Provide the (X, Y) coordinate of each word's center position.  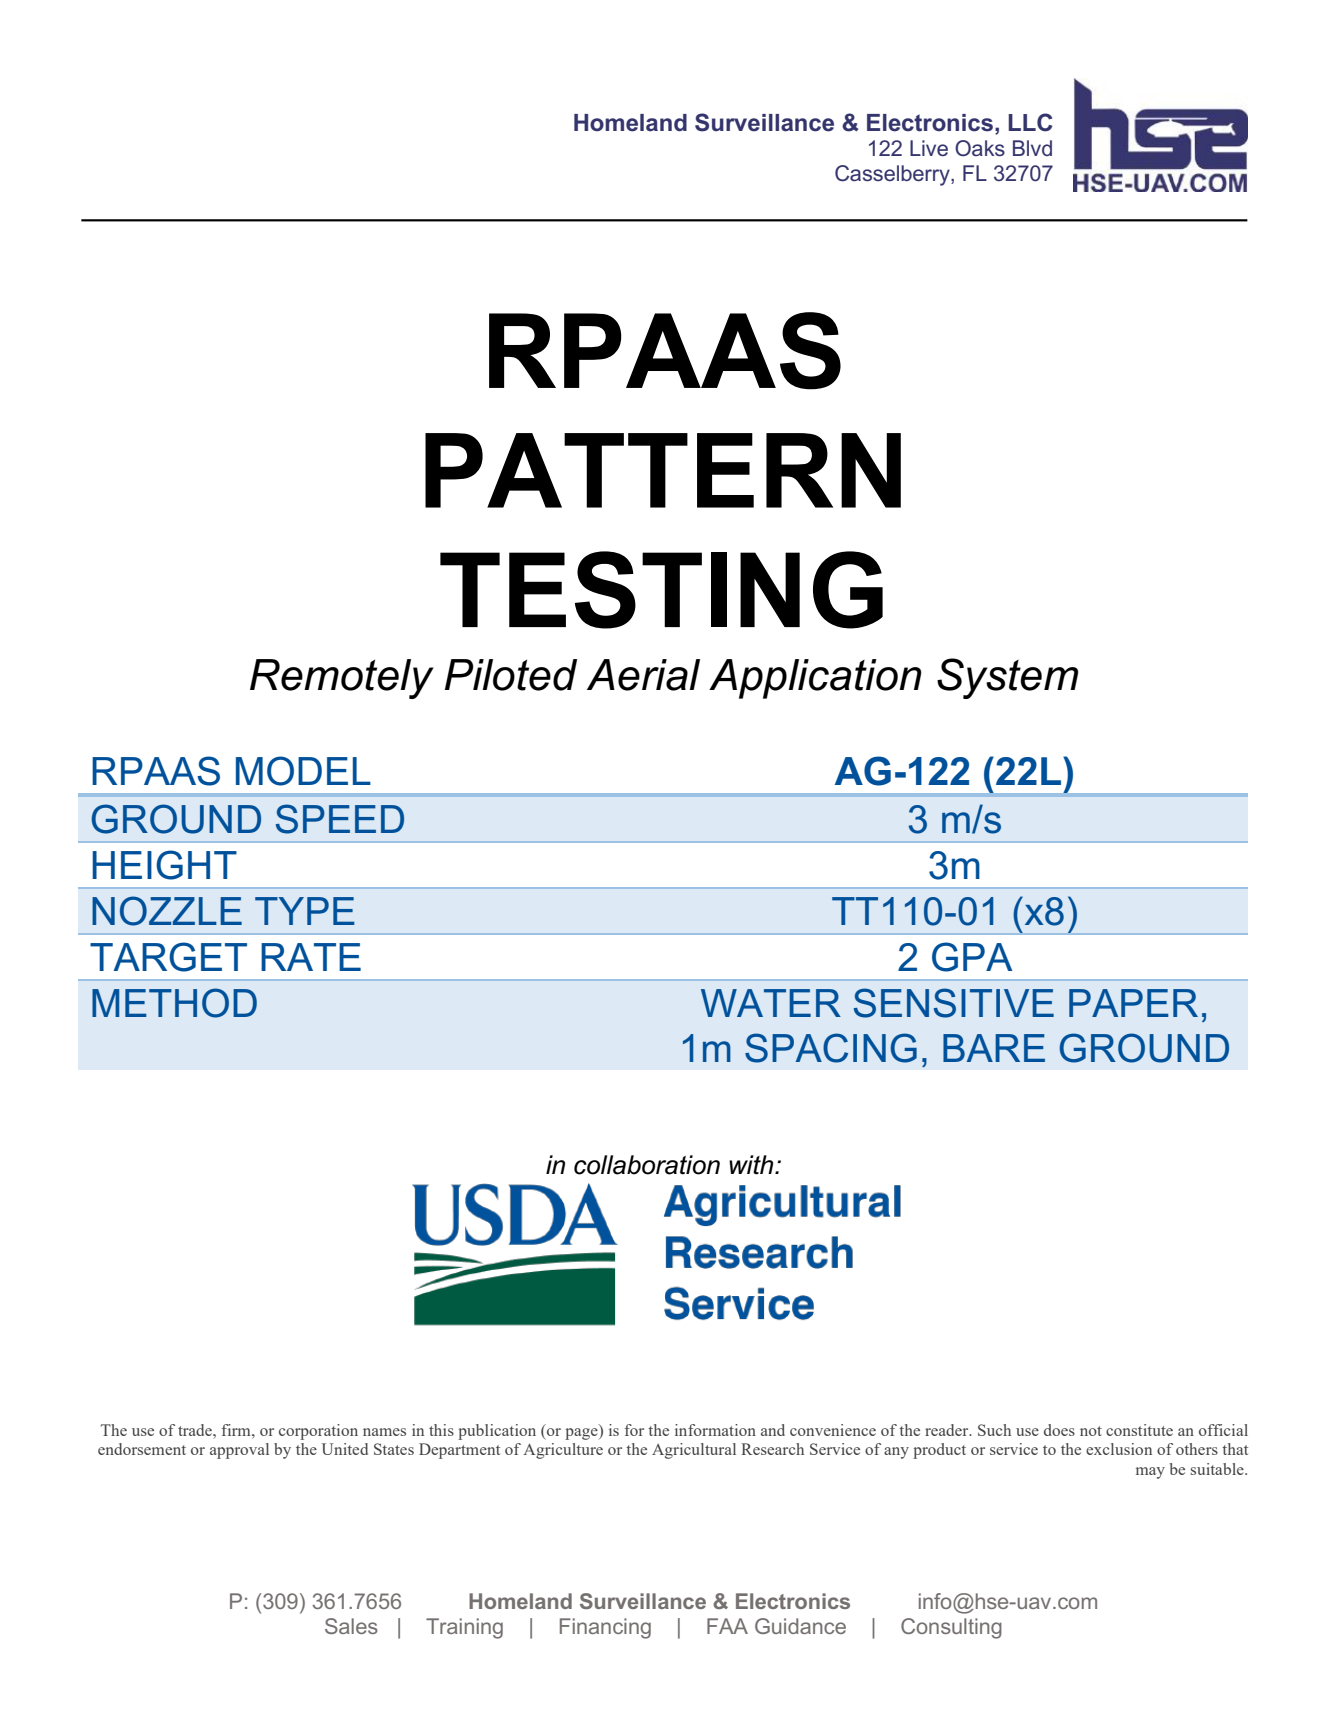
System (1007, 678)
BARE (994, 1048)
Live (929, 148)
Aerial (643, 675)
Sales (351, 1626)
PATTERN (663, 470)
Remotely (342, 679)
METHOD (174, 1003)
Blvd (1032, 148)
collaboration (647, 1165)
